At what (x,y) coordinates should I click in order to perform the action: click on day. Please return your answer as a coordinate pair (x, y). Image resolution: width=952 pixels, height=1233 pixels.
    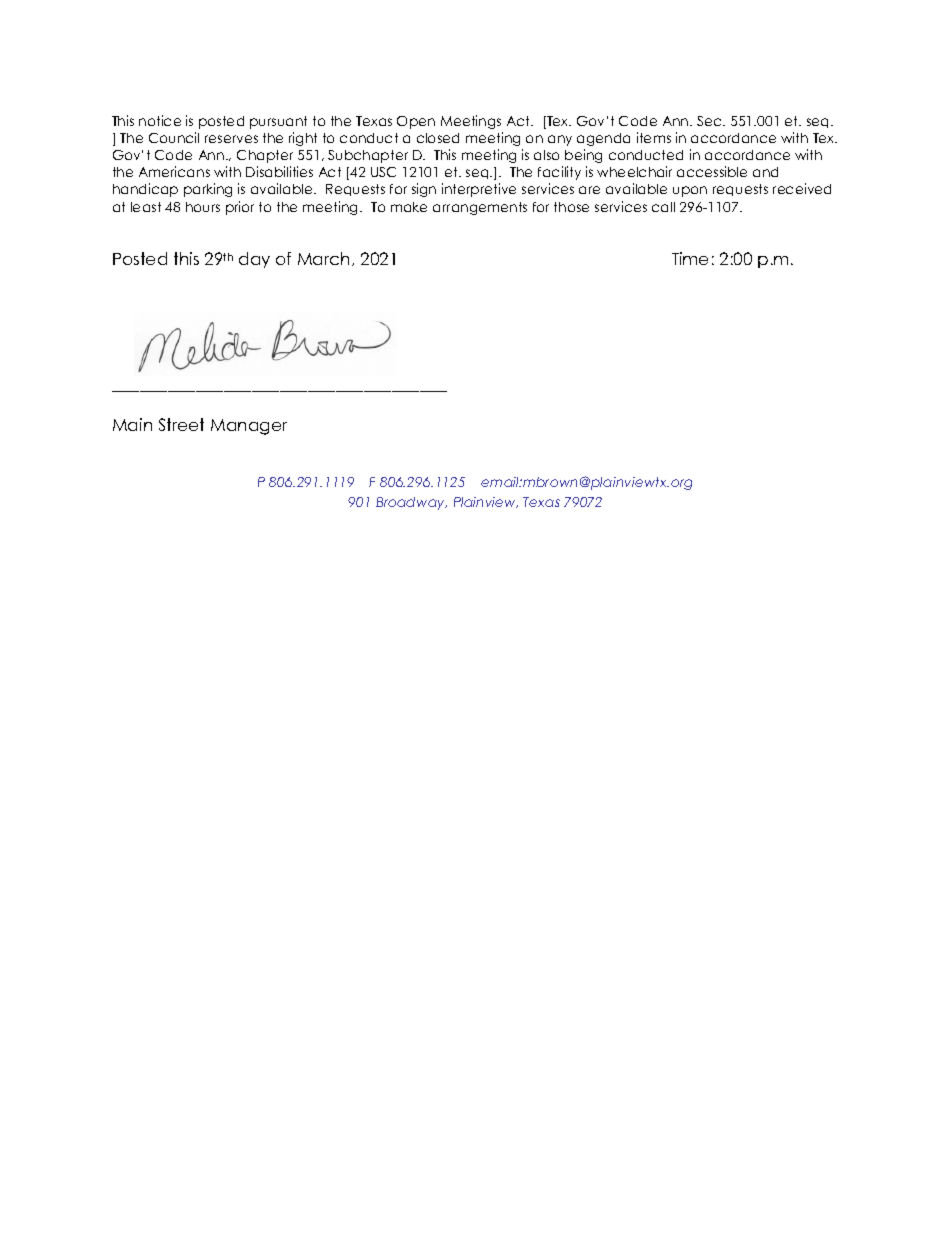
    Looking at the image, I should click on (254, 260).
